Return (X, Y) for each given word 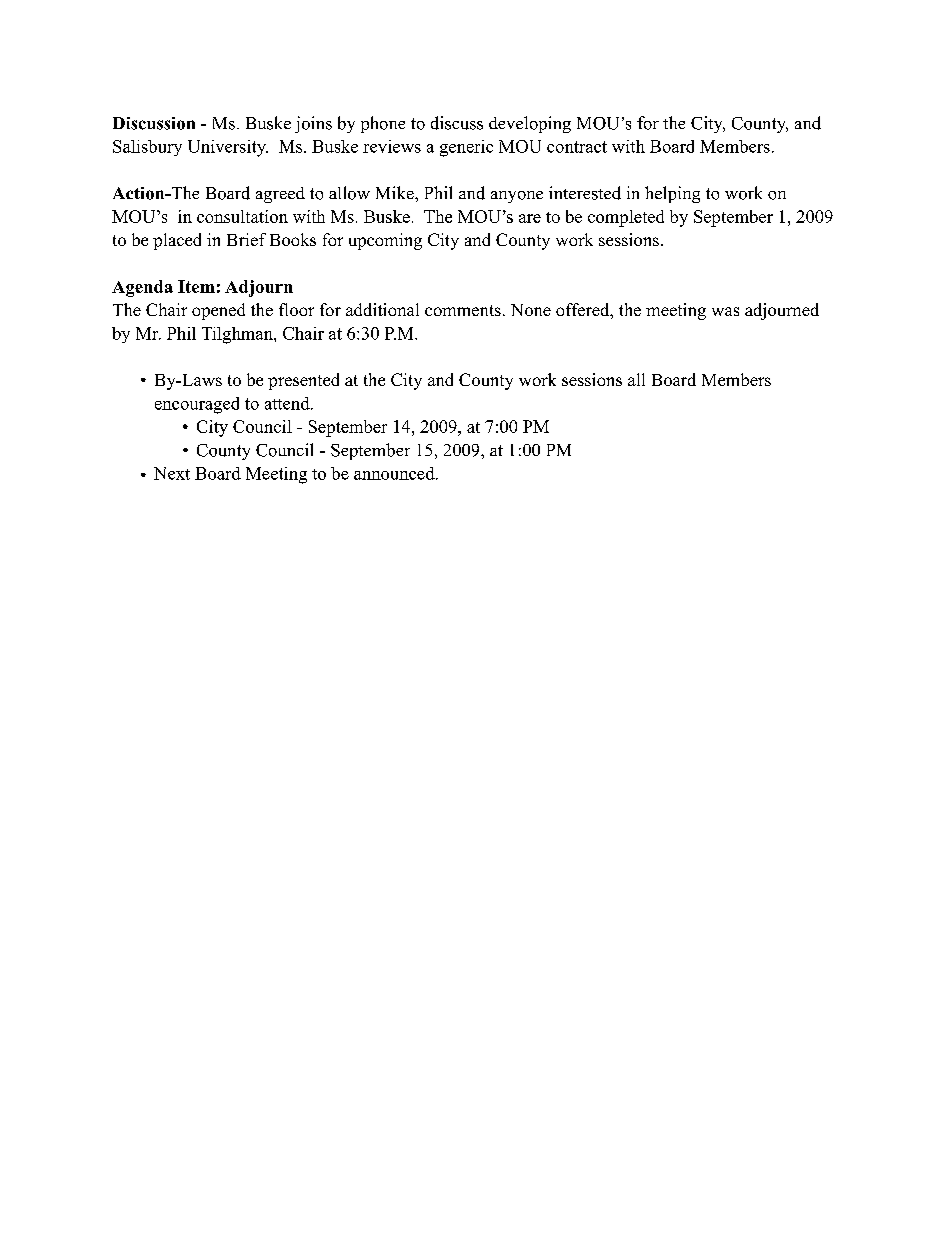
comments (463, 310)
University (228, 148)
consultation (242, 216)
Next (172, 473)
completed (626, 218)
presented (303, 381)
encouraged (197, 405)
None (531, 310)
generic (466, 148)
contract (577, 147)
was (725, 311)
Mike (396, 192)
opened (218, 311)
